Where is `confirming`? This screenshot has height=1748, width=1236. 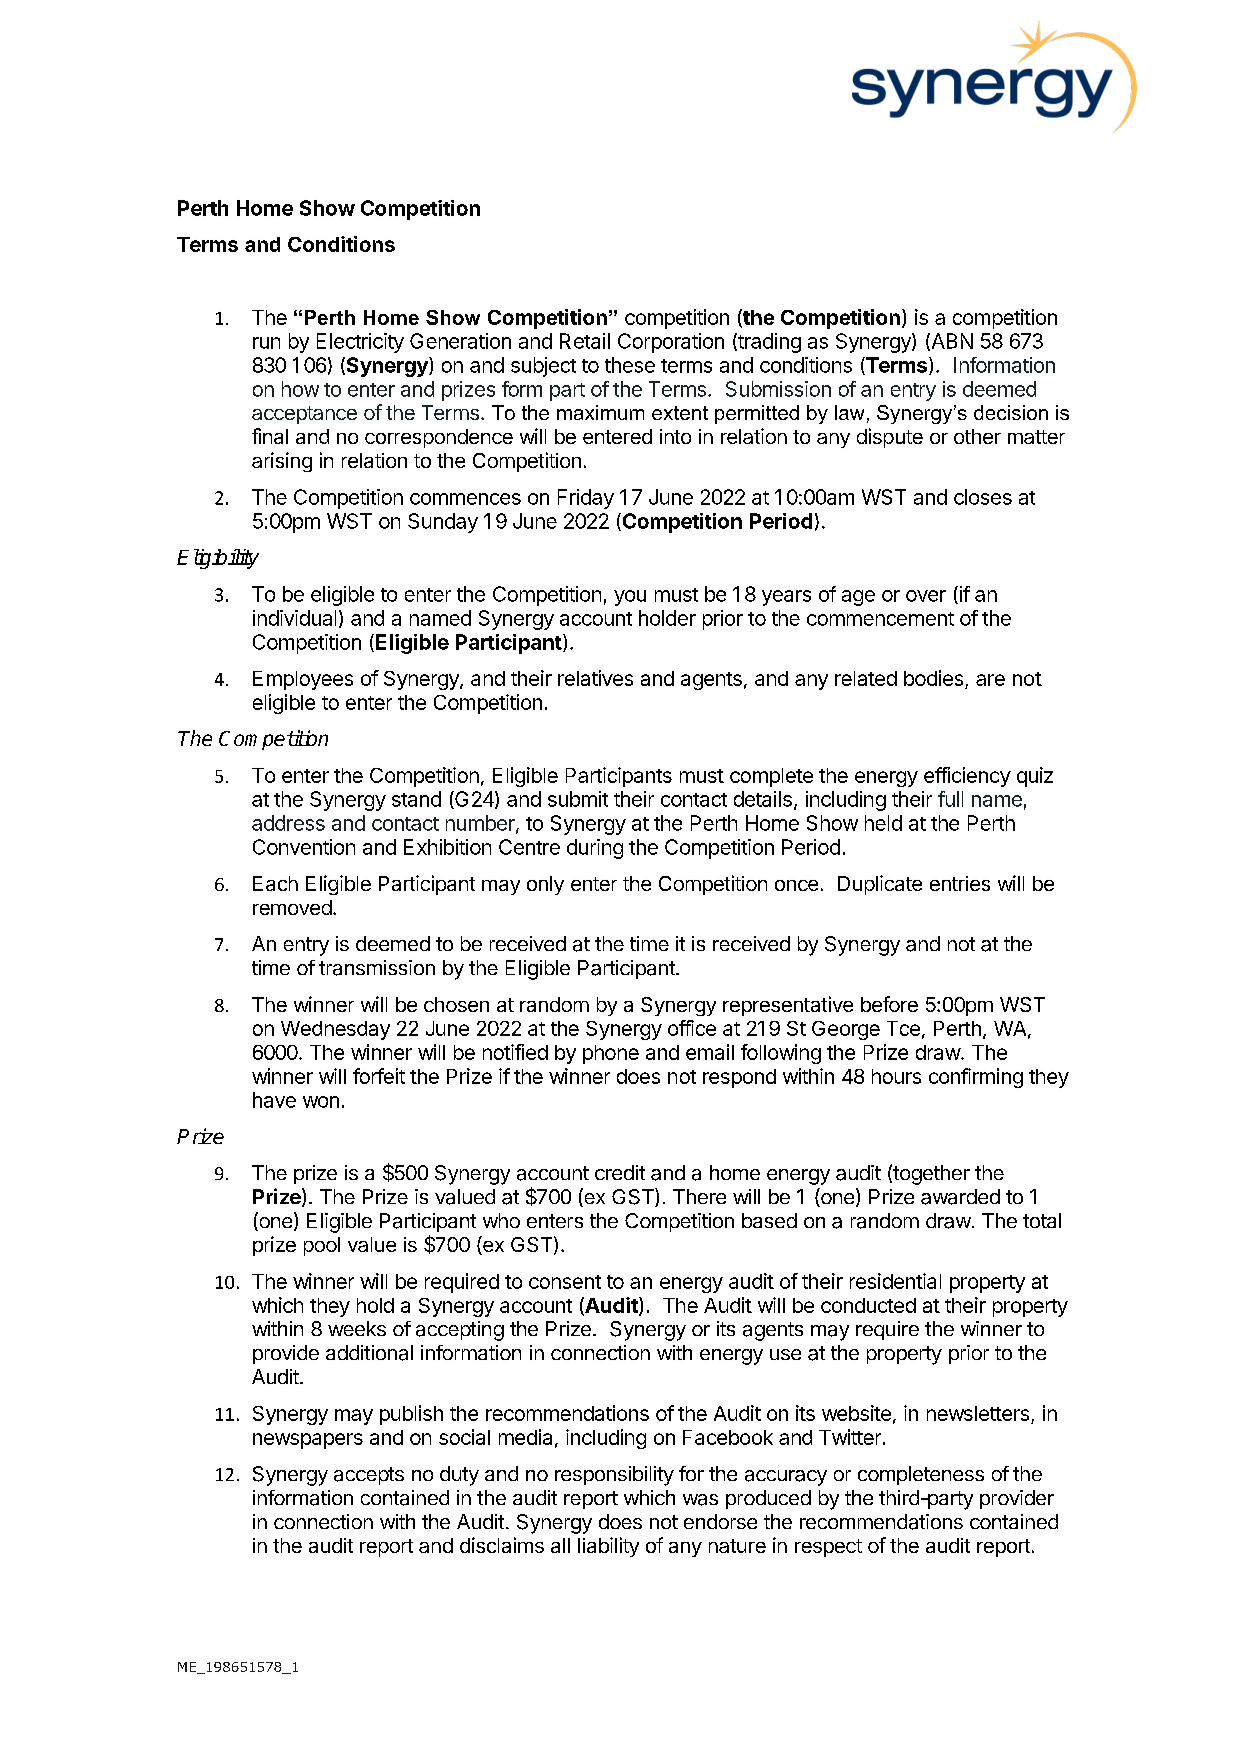
confirming is located at coordinates (976, 1078).
